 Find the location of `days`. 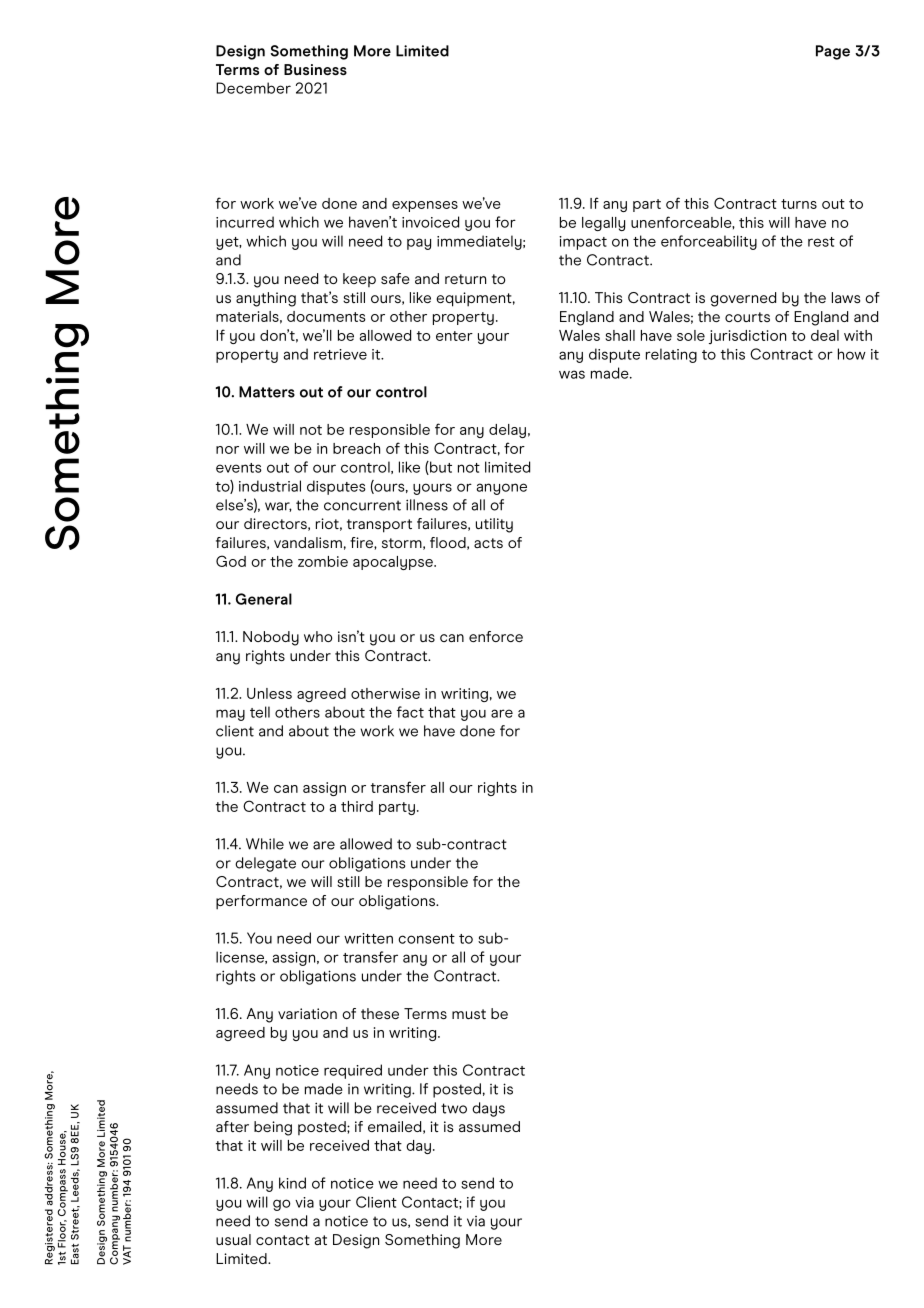

days is located at coordinates (488, 1109).
